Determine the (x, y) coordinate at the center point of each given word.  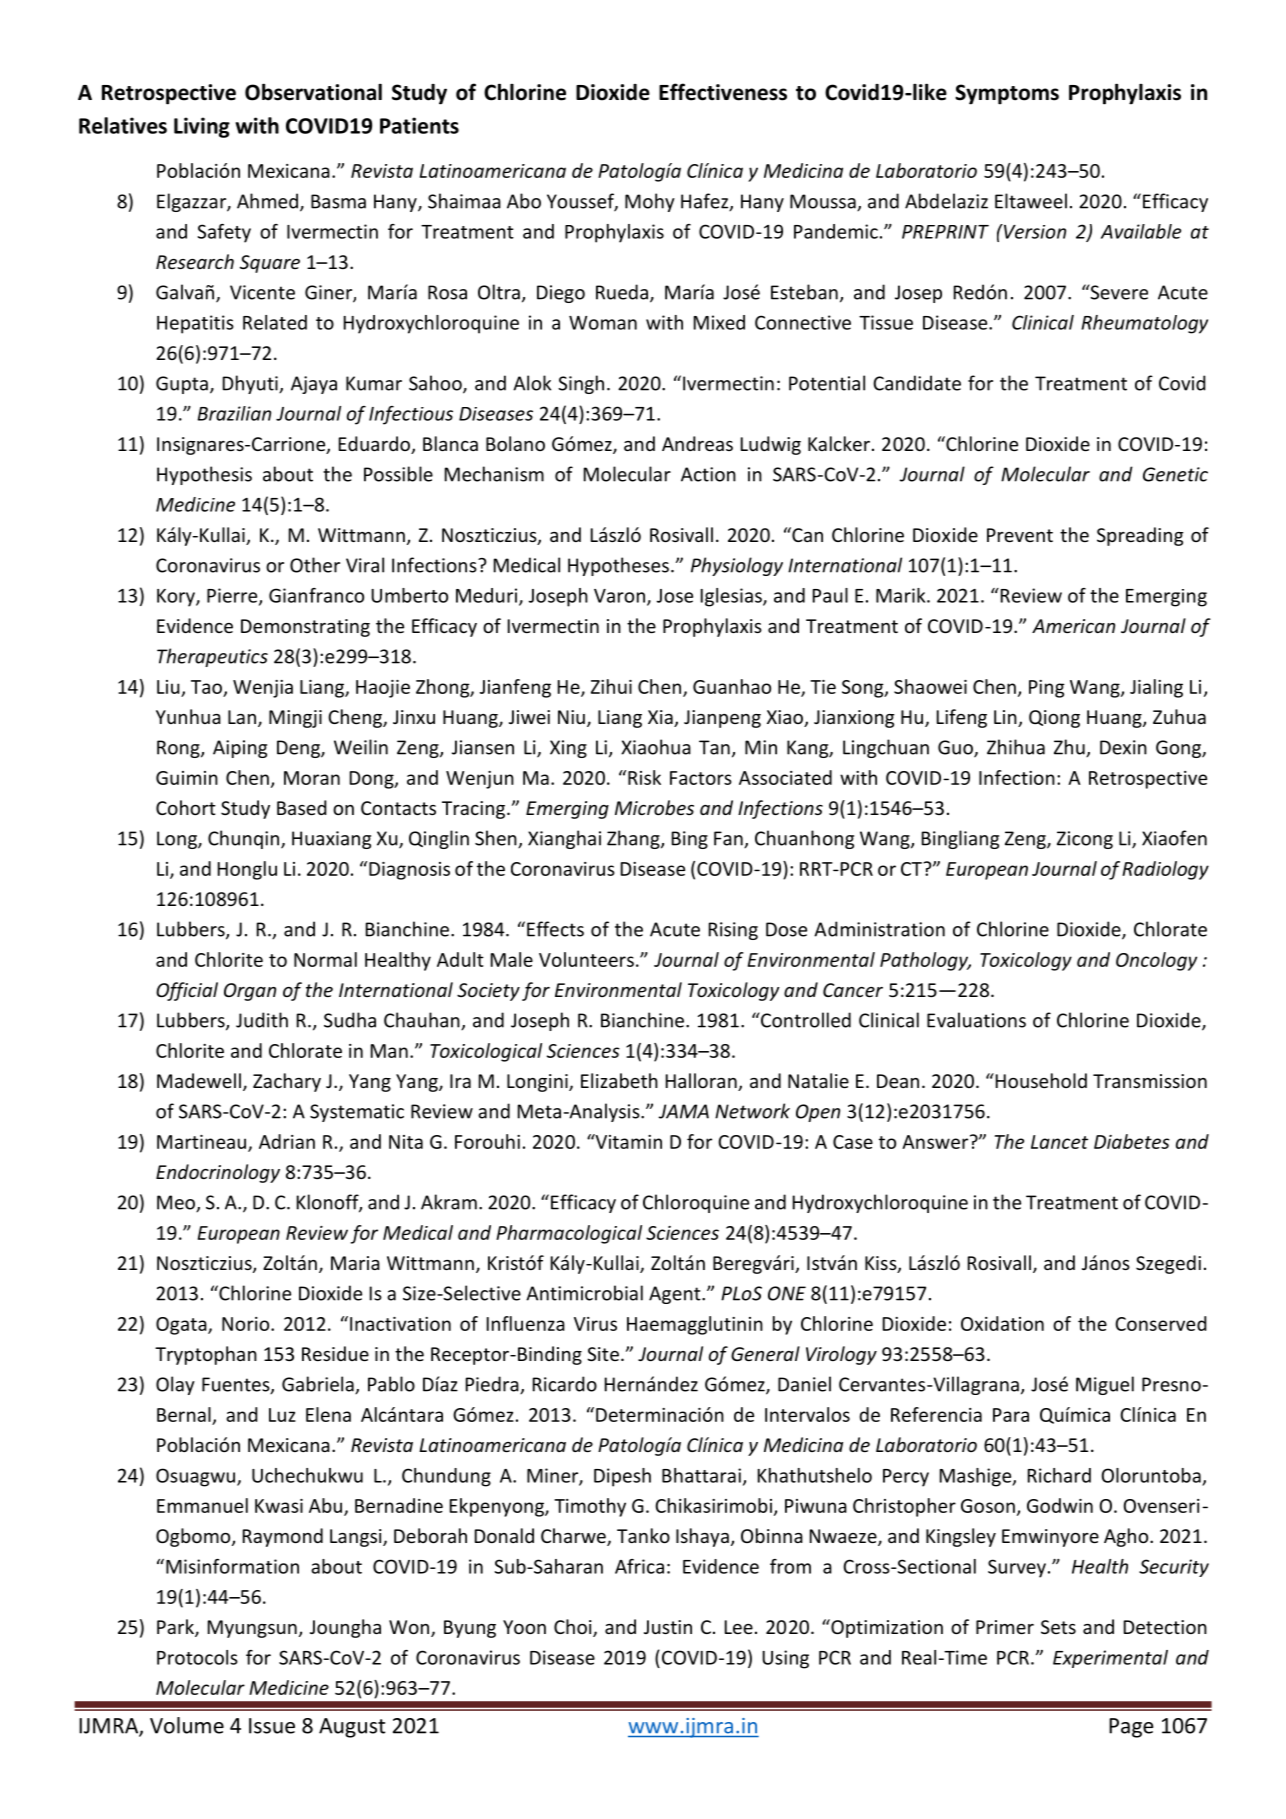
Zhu (1070, 748)
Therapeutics (212, 657)
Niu (571, 717)
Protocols (197, 1657)
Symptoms (1007, 94)
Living (202, 127)
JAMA (683, 1111)
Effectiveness (723, 92)
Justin (668, 1627)
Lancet (1059, 1142)
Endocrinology (218, 1173)
